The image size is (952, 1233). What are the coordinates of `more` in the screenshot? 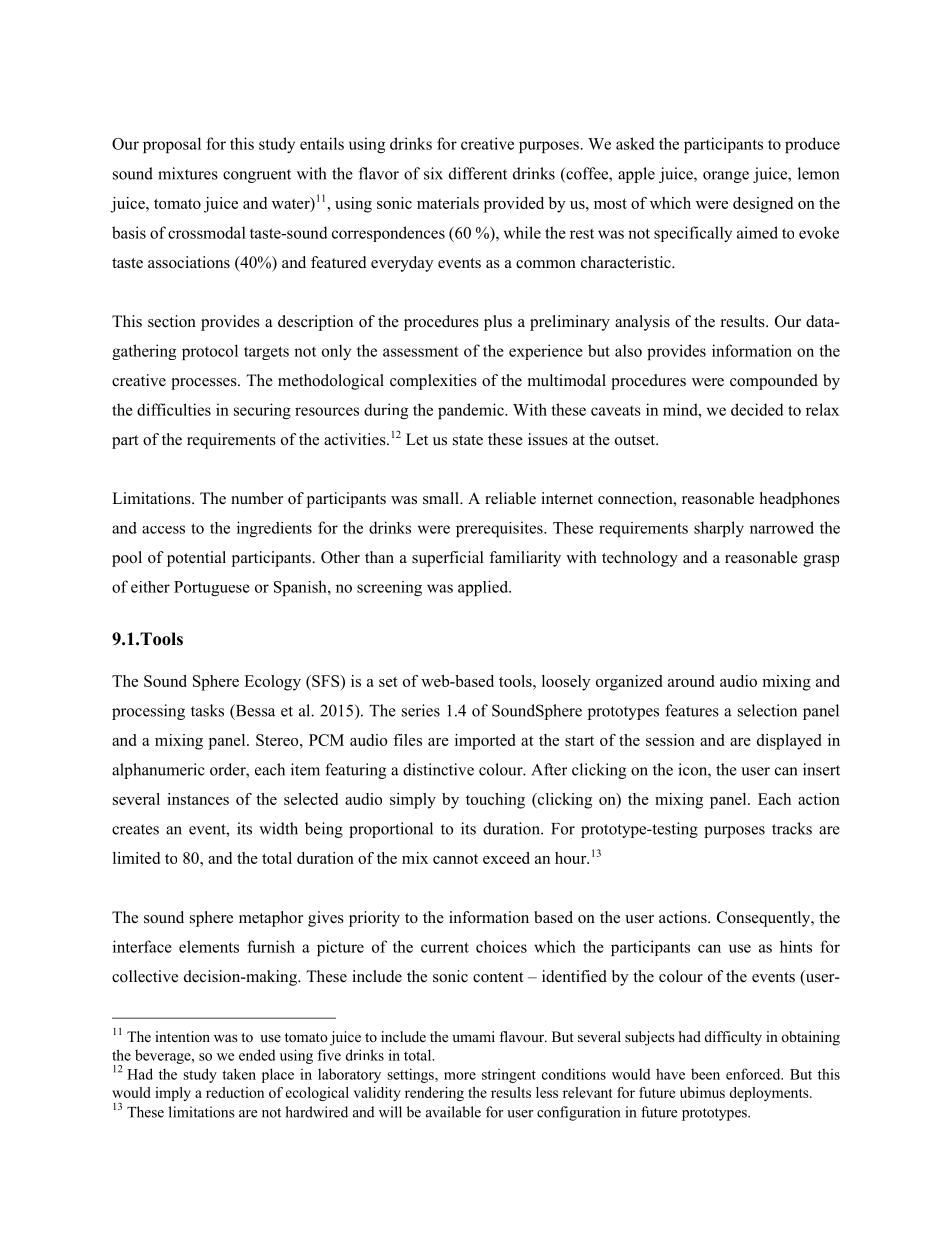 It's located at (460, 1076).
